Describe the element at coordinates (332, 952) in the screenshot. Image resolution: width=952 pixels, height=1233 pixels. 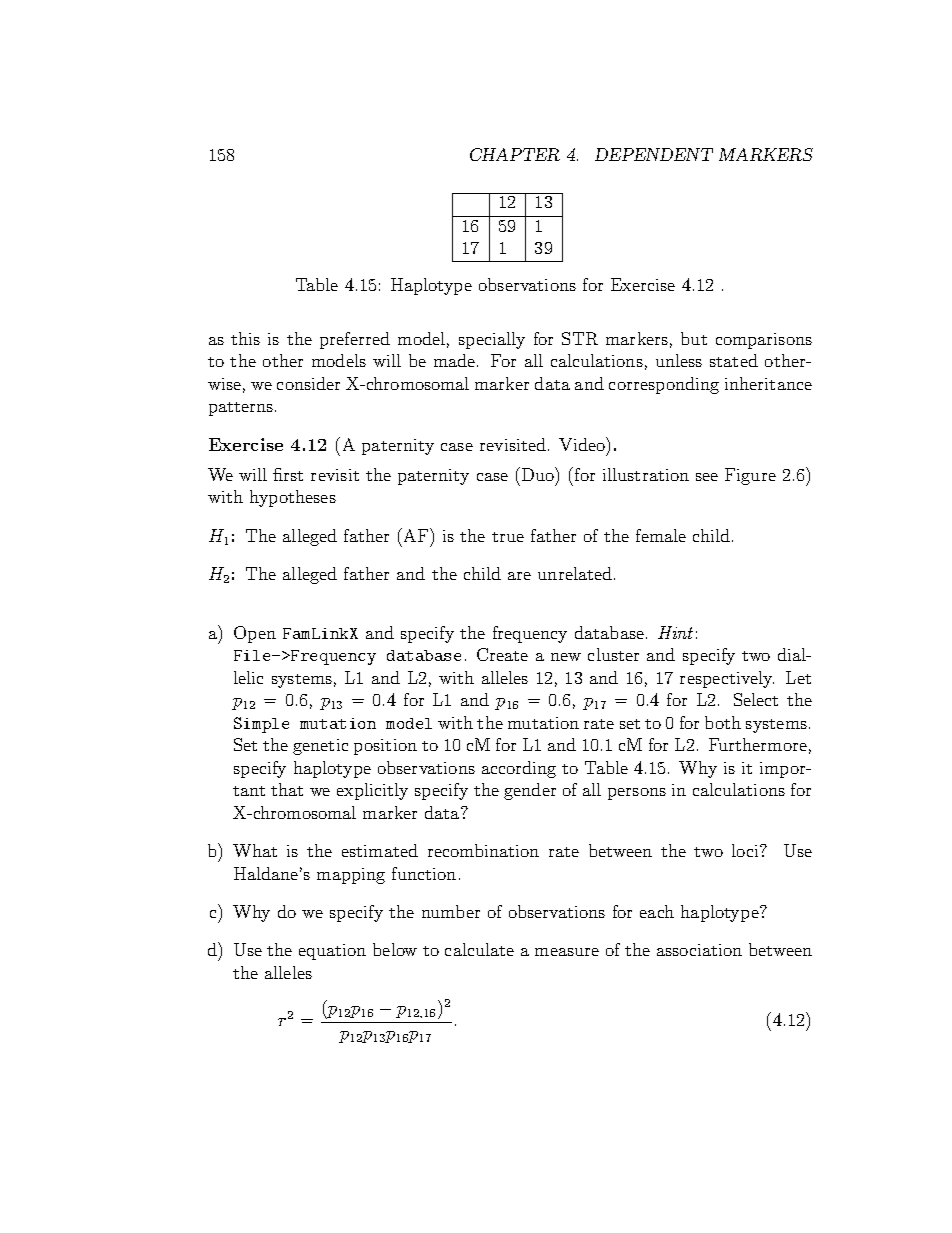
I see `equation` at that location.
